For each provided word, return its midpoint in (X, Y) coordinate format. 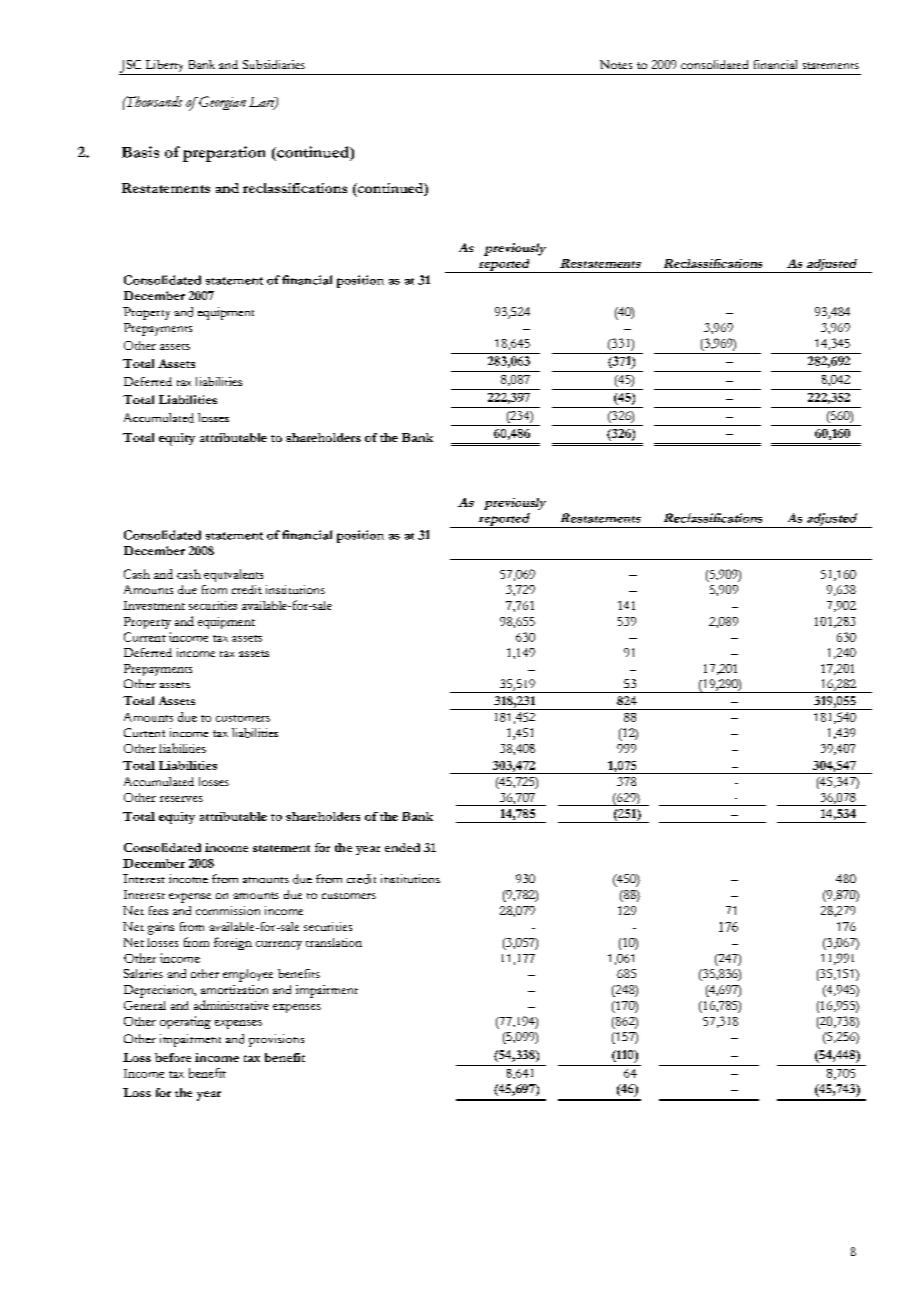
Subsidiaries (274, 64)
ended (402, 847)
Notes (616, 64)
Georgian (221, 103)
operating (185, 1022)
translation (334, 942)
